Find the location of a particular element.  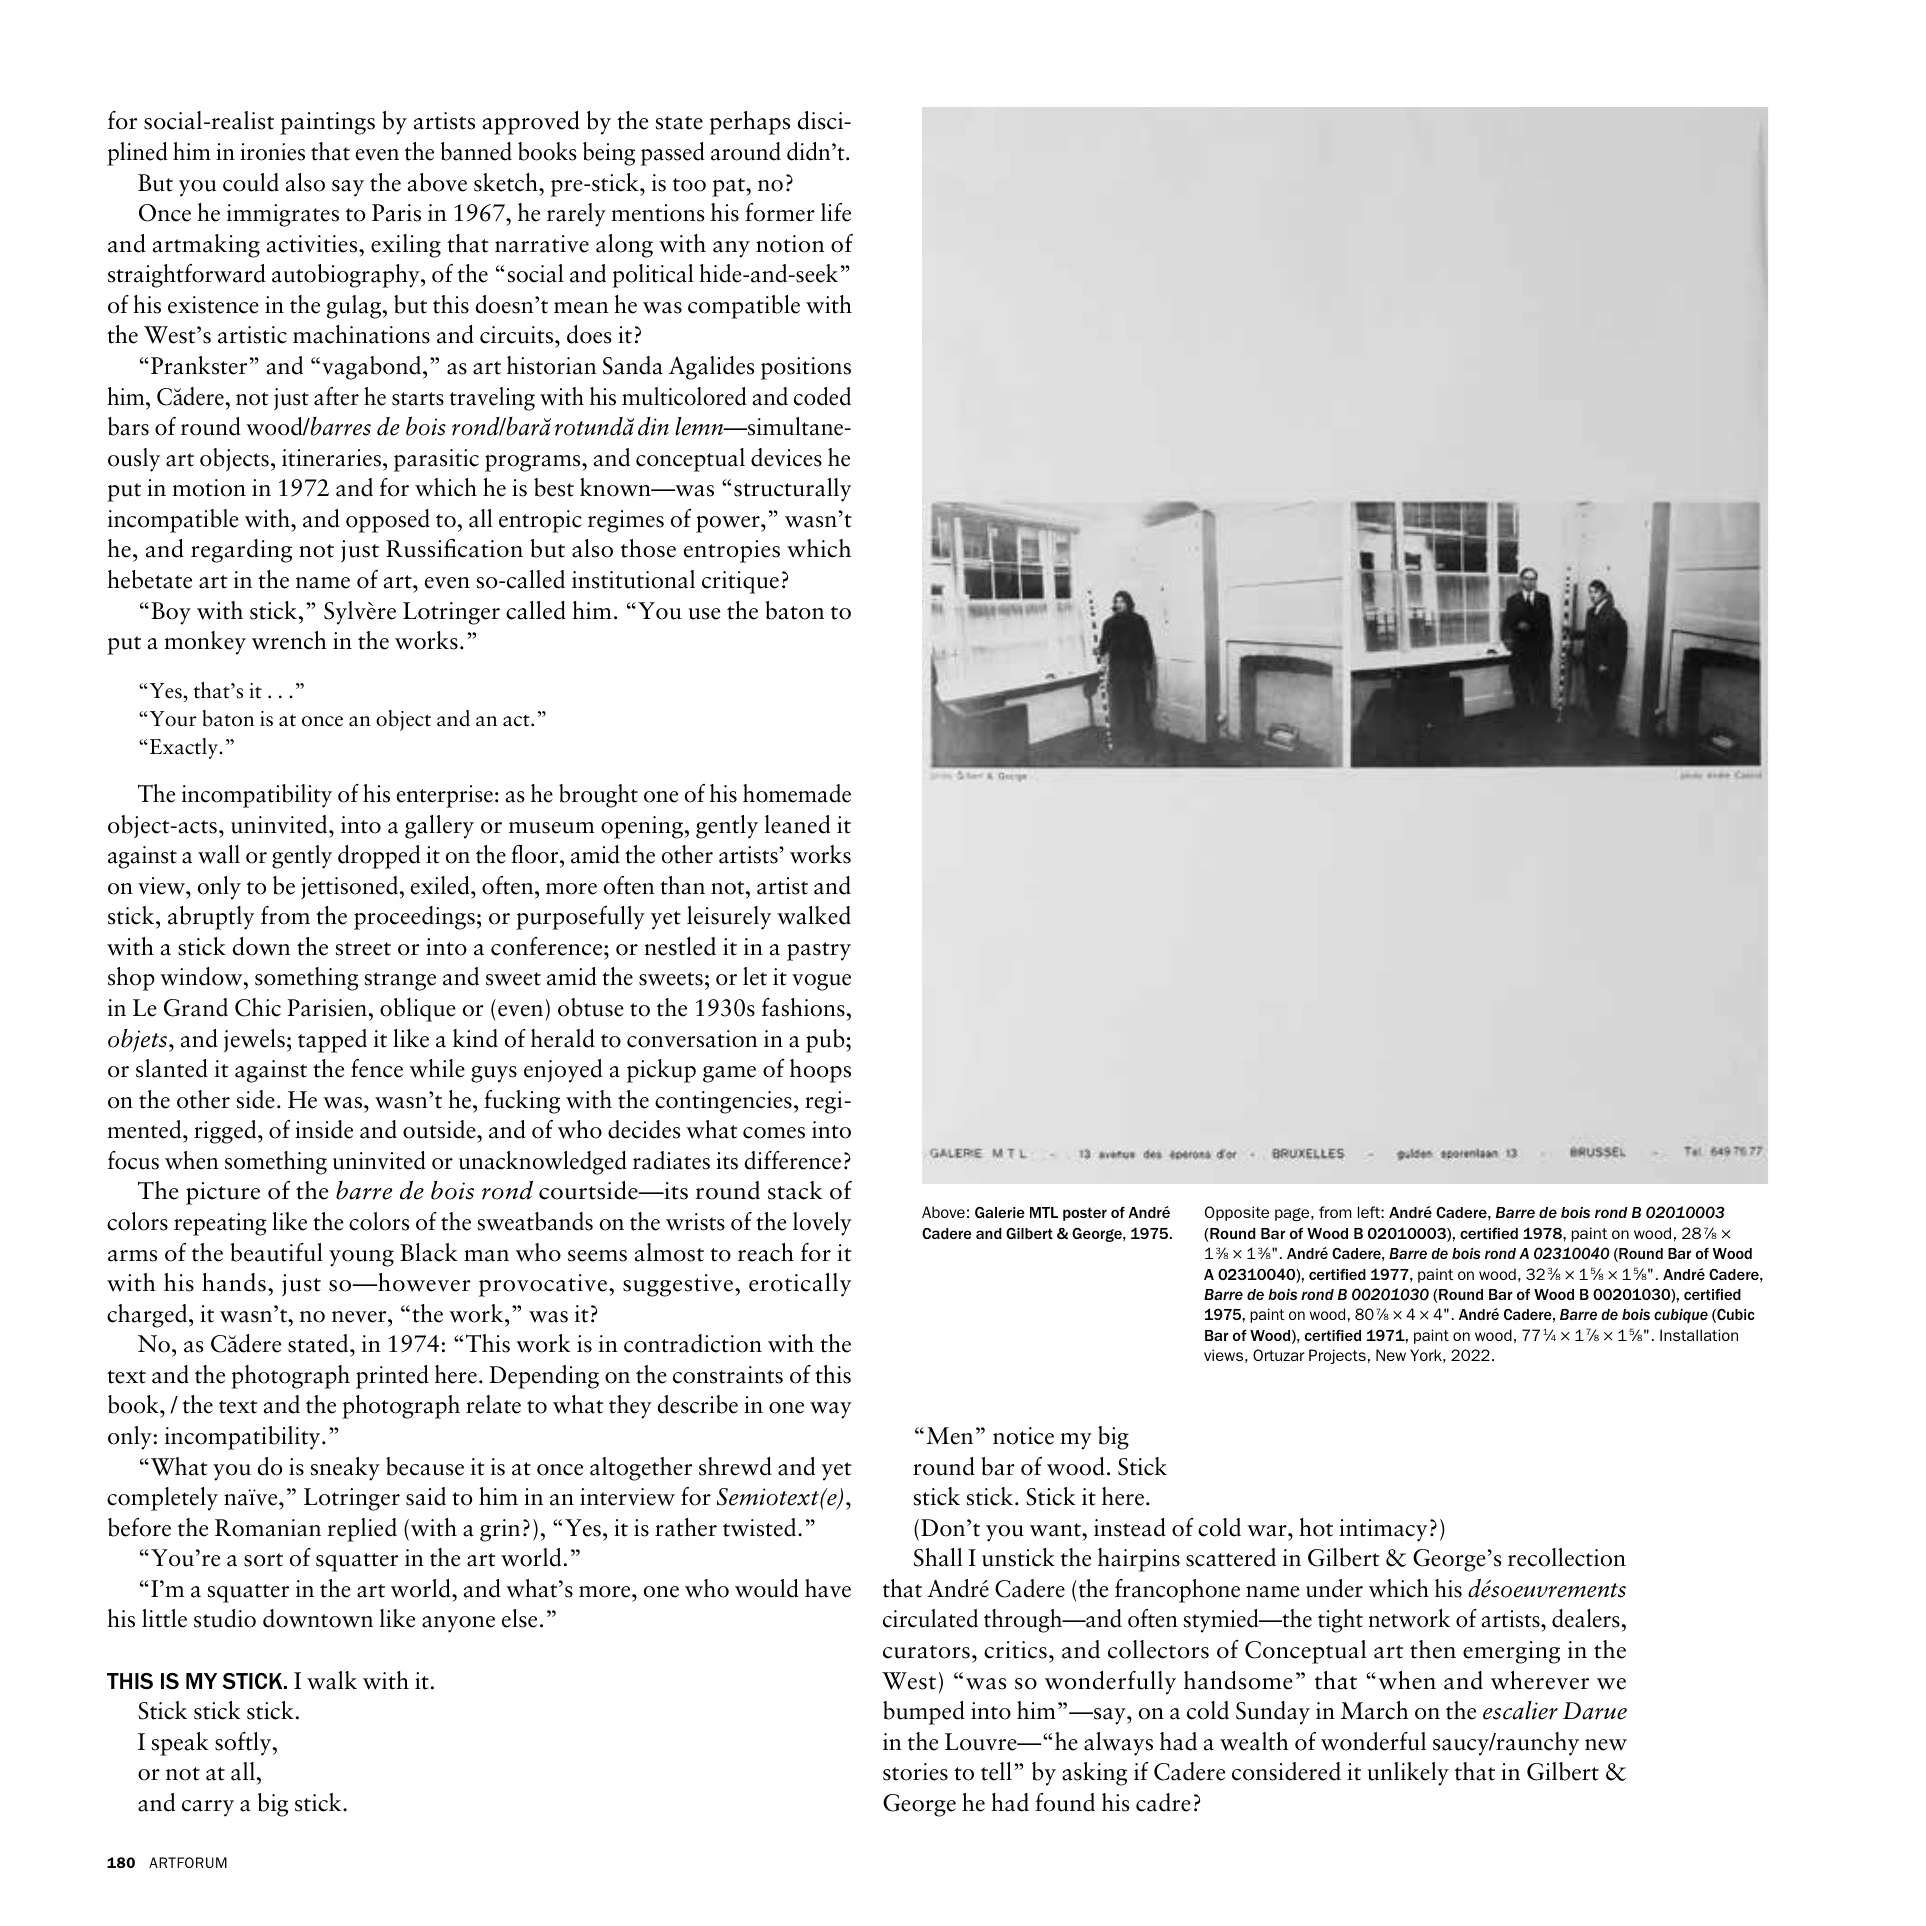

Projects is located at coordinates (1337, 1356).
